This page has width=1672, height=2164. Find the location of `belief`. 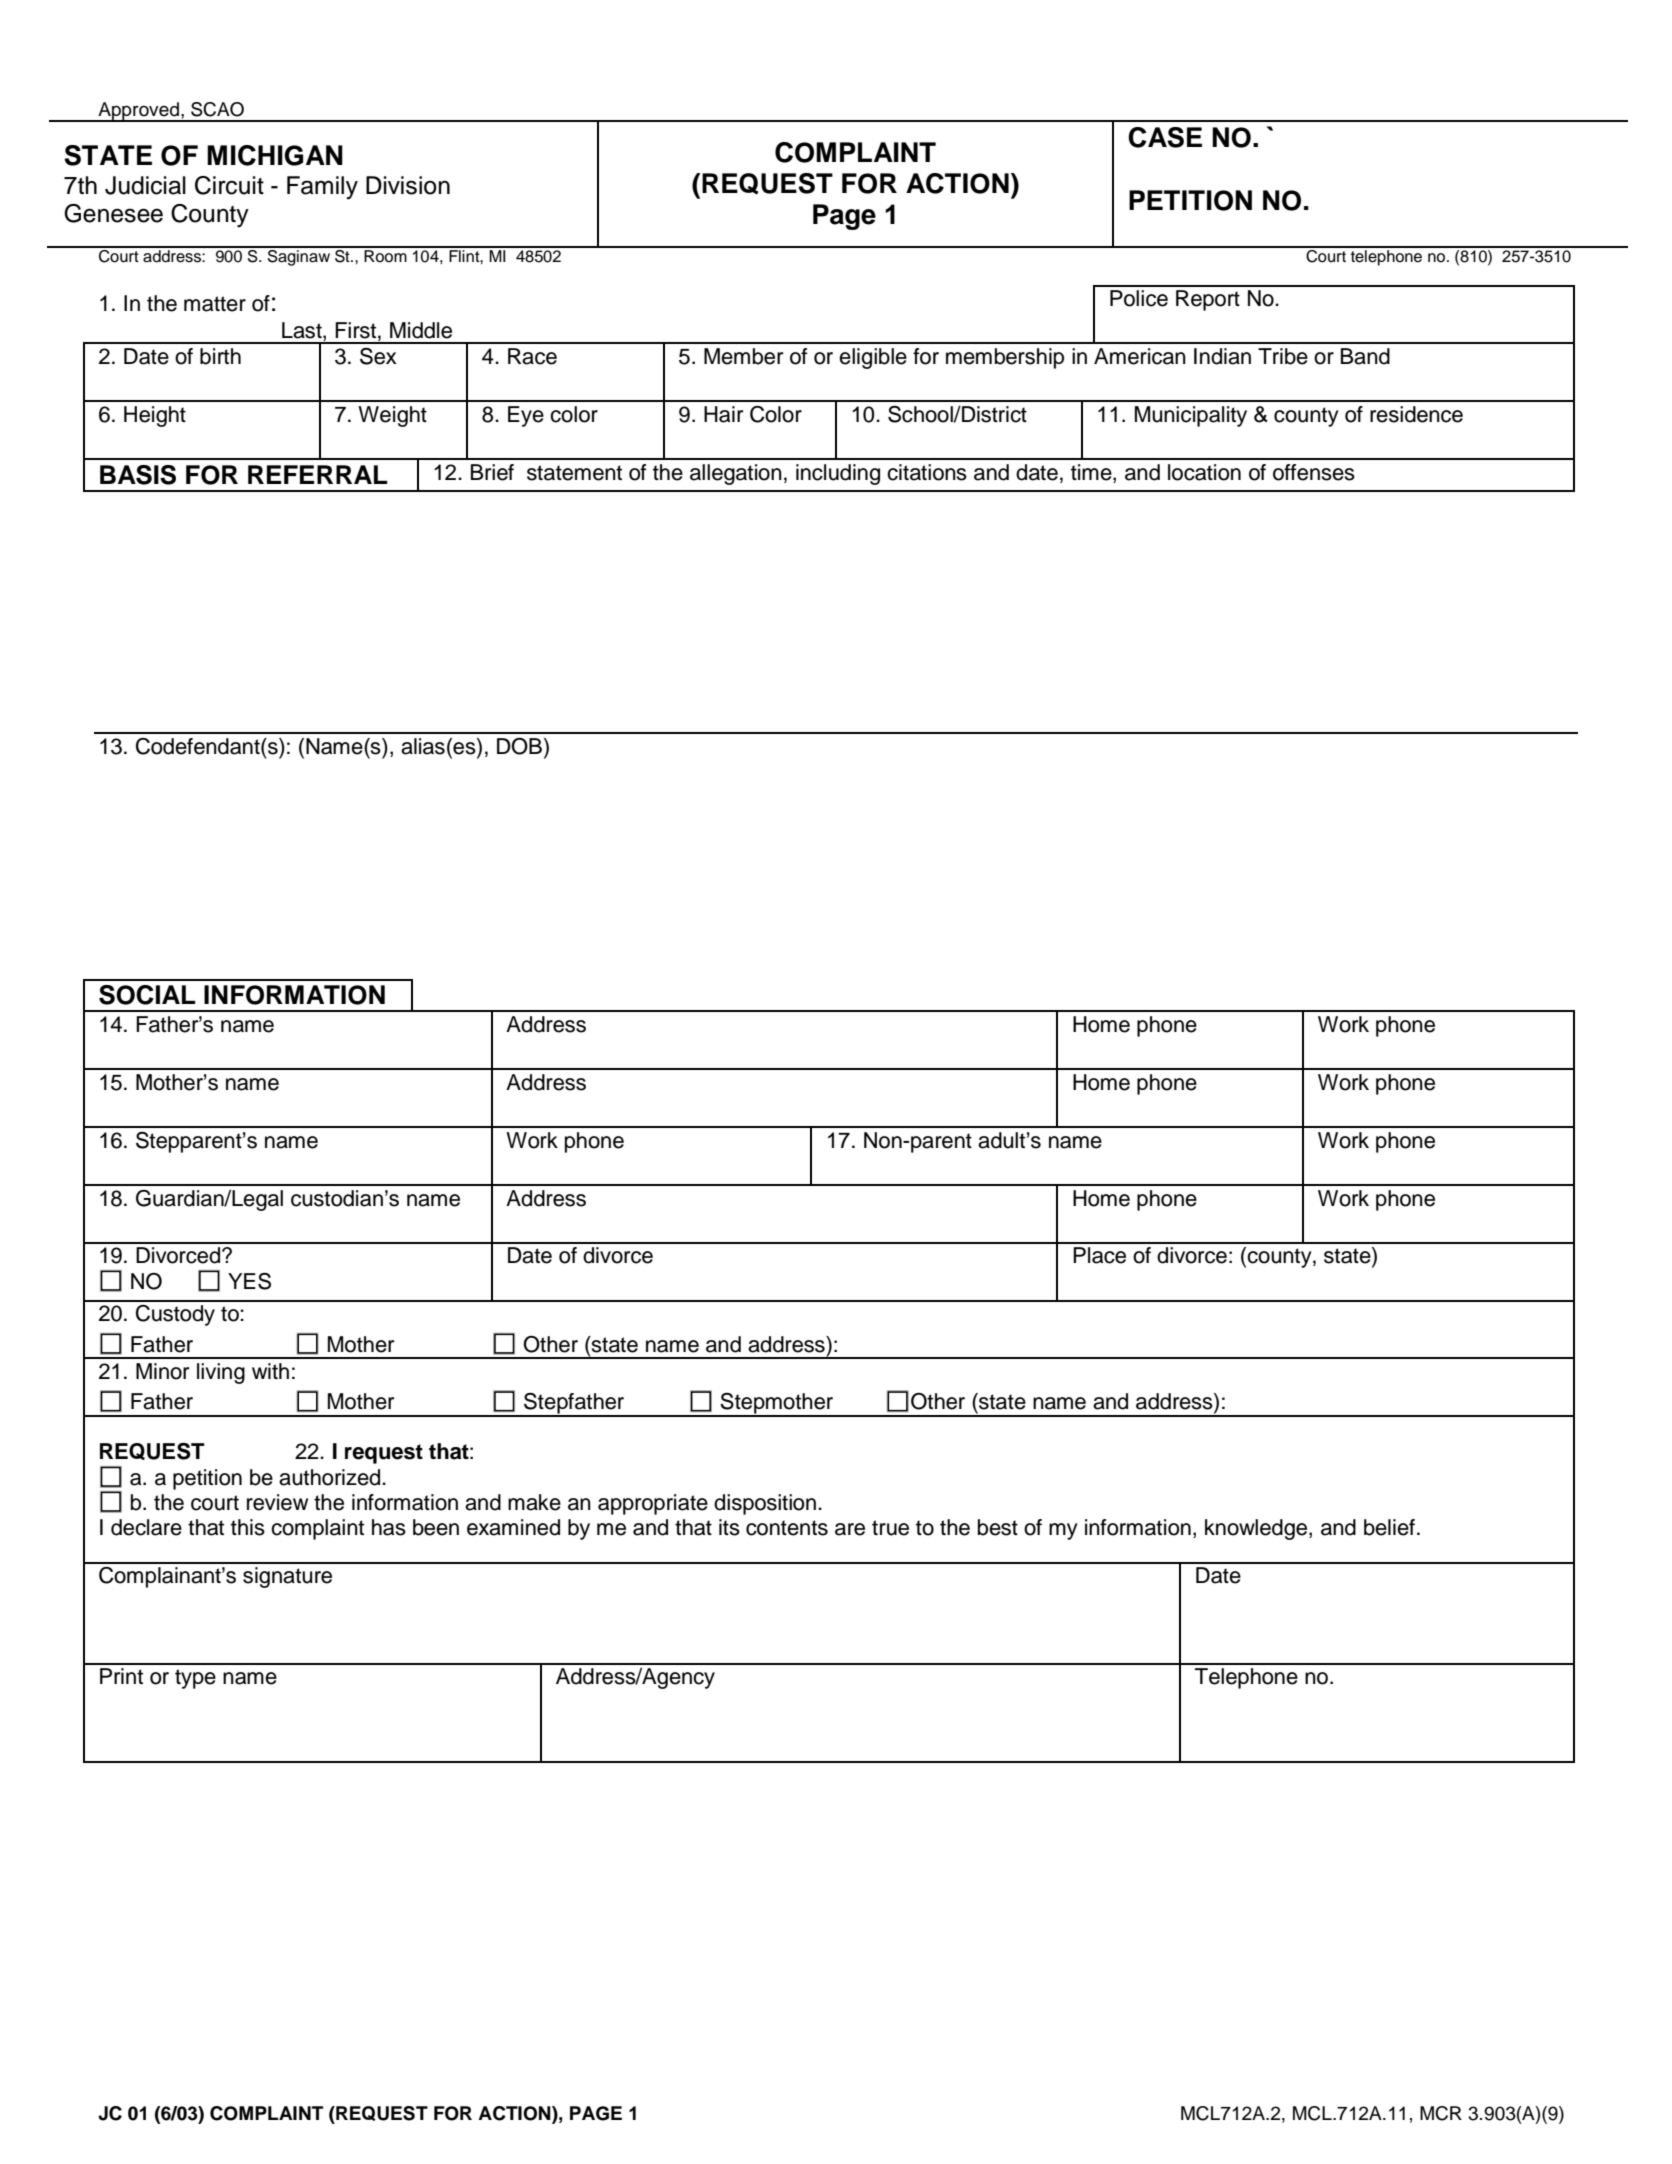

belief is located at coordinates (1389, 1527).
